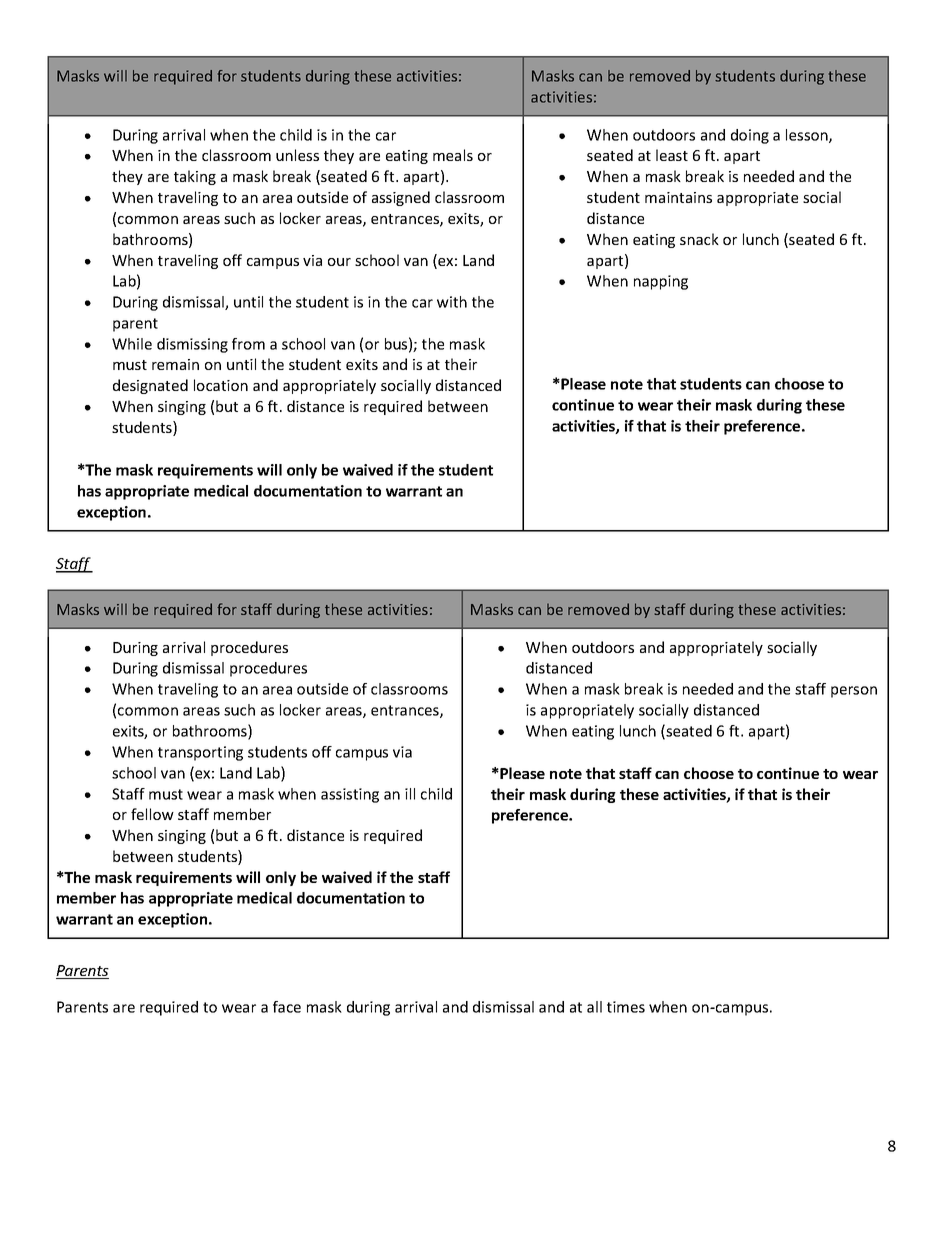  Describe the element at coordinates (221, 385) in the page. I see `location` at that location.
